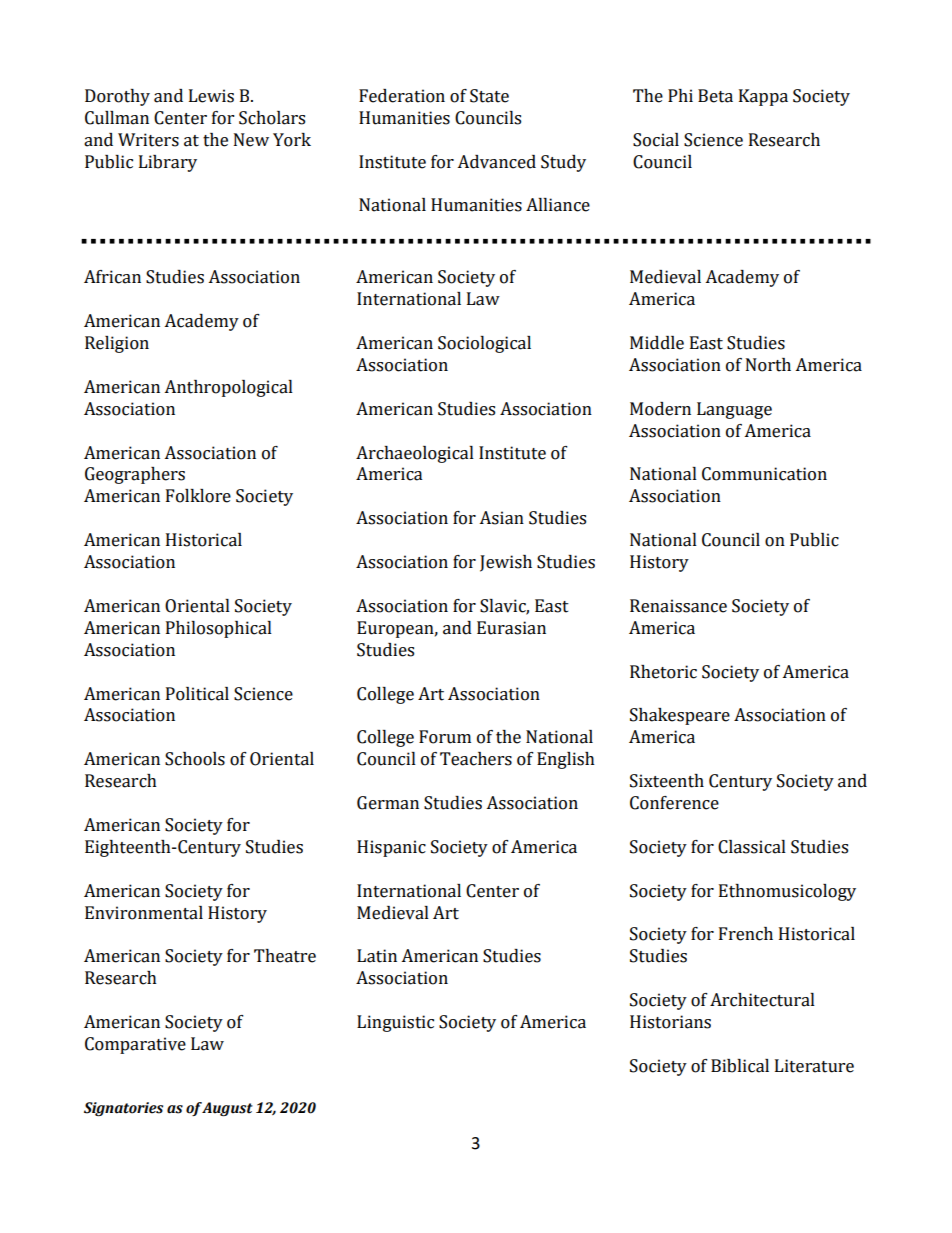 The height and width of the document is (1233, 952). Describe the element at coordinates (484, 344) in the document. I see `Sociological` at that location.
